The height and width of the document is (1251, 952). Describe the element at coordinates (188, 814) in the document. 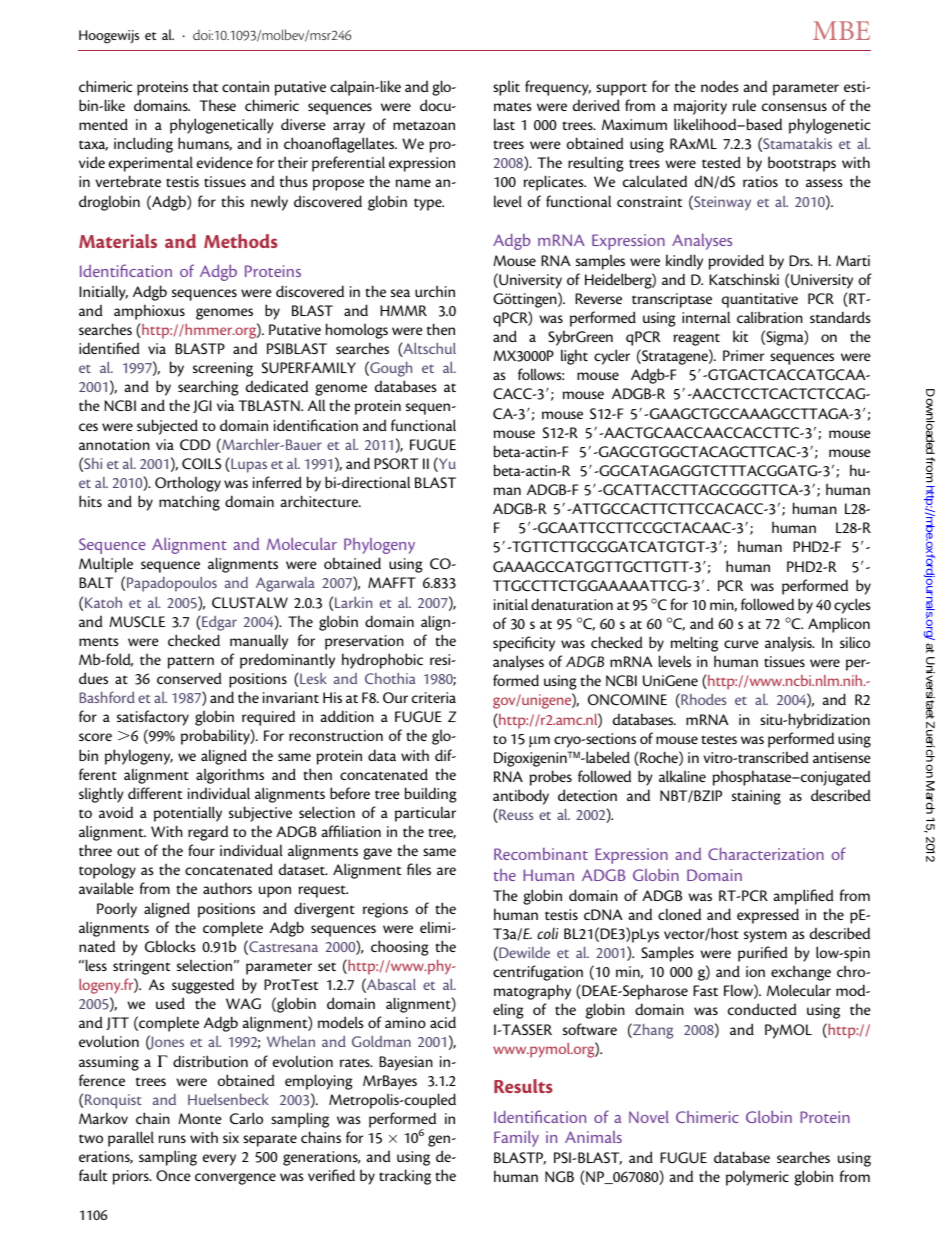

I see `potentially` at that location.
